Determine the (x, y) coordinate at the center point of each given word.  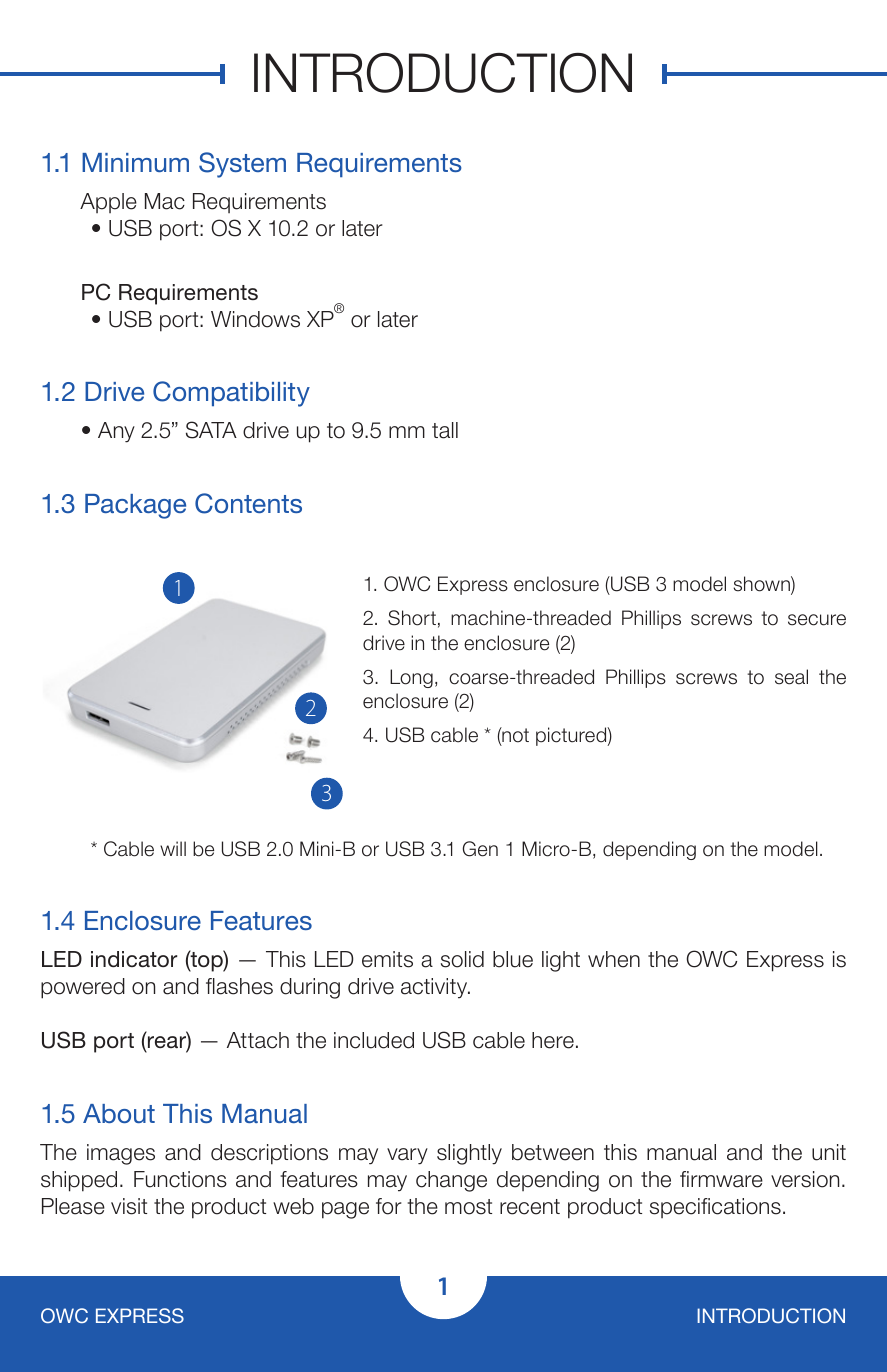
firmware (721, 1179)
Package (135, 506)
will (173, 848)
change (451, 1181)
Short (412, 618)
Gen (480, 849)
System (242, 165)
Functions (180, 1179)
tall (445, 430)
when (614, 959)
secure (817, 620)
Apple (108, 203)
